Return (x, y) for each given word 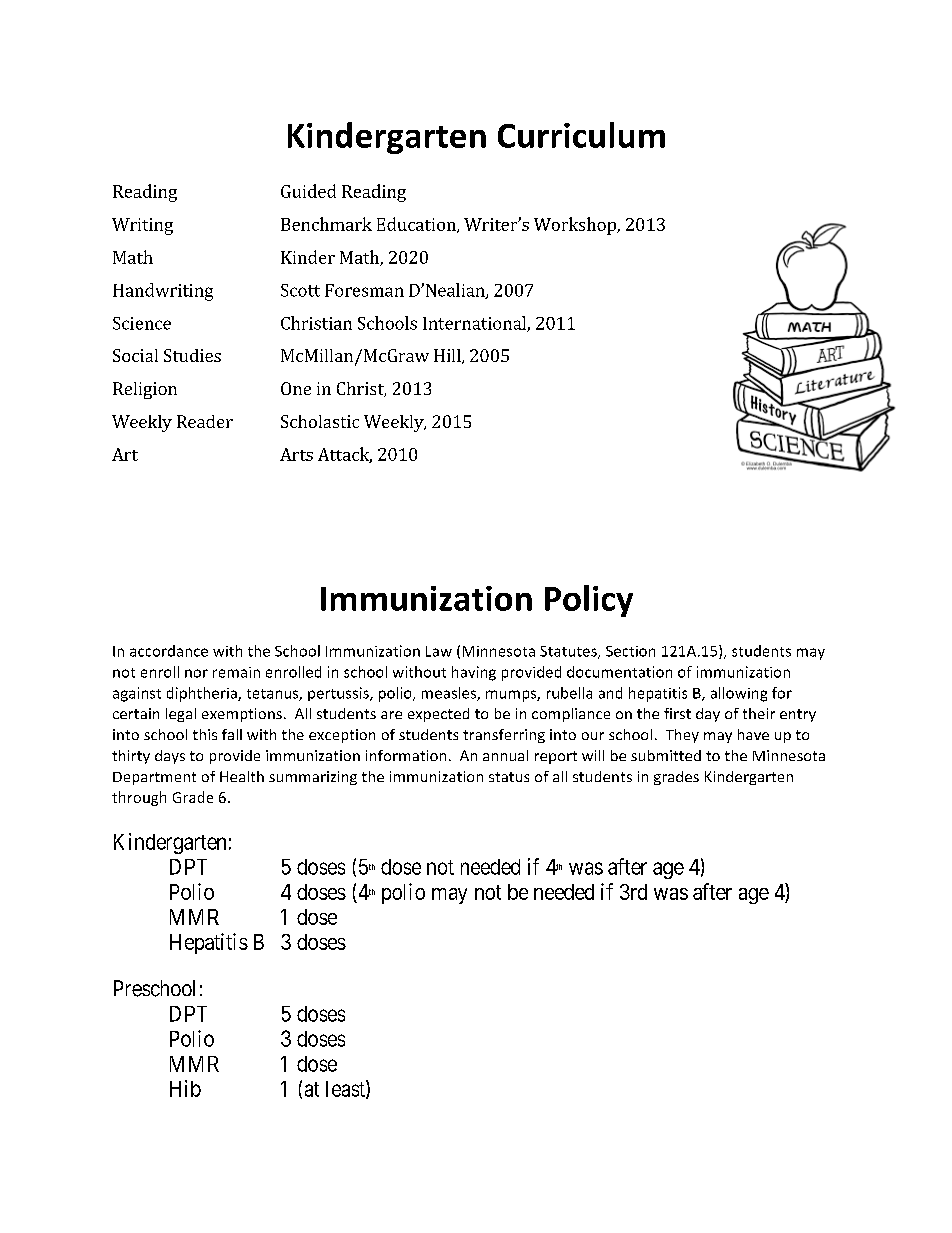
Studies (192, 355)
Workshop (576, 226)
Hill (448, 356)
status (509, 777)
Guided (308, 191)
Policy (589, 601)
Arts (296, 454)
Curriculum (581, 135)
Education (417, 225)
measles (450, 694)
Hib (185, 1088)
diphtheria (203, 694)
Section (630, 651)
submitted (666, 755)
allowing (739, 694)
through (139, 798)
